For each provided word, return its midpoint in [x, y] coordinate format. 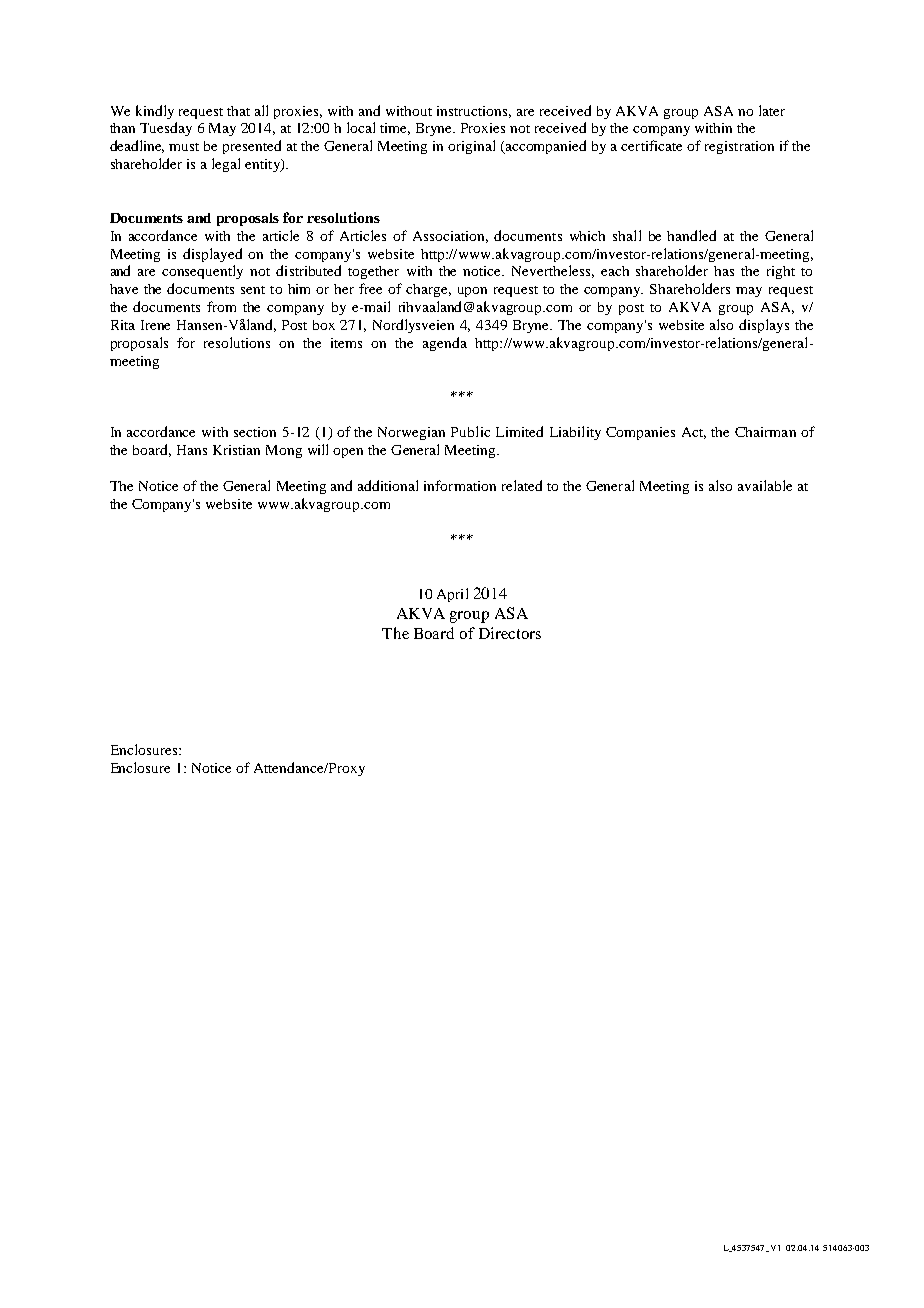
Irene [155, 325]
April [452, 595]
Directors [510, 633]
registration [739, 147]
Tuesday [166, 129]
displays [764, 326]
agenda [445, 344]
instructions [474, 112]
